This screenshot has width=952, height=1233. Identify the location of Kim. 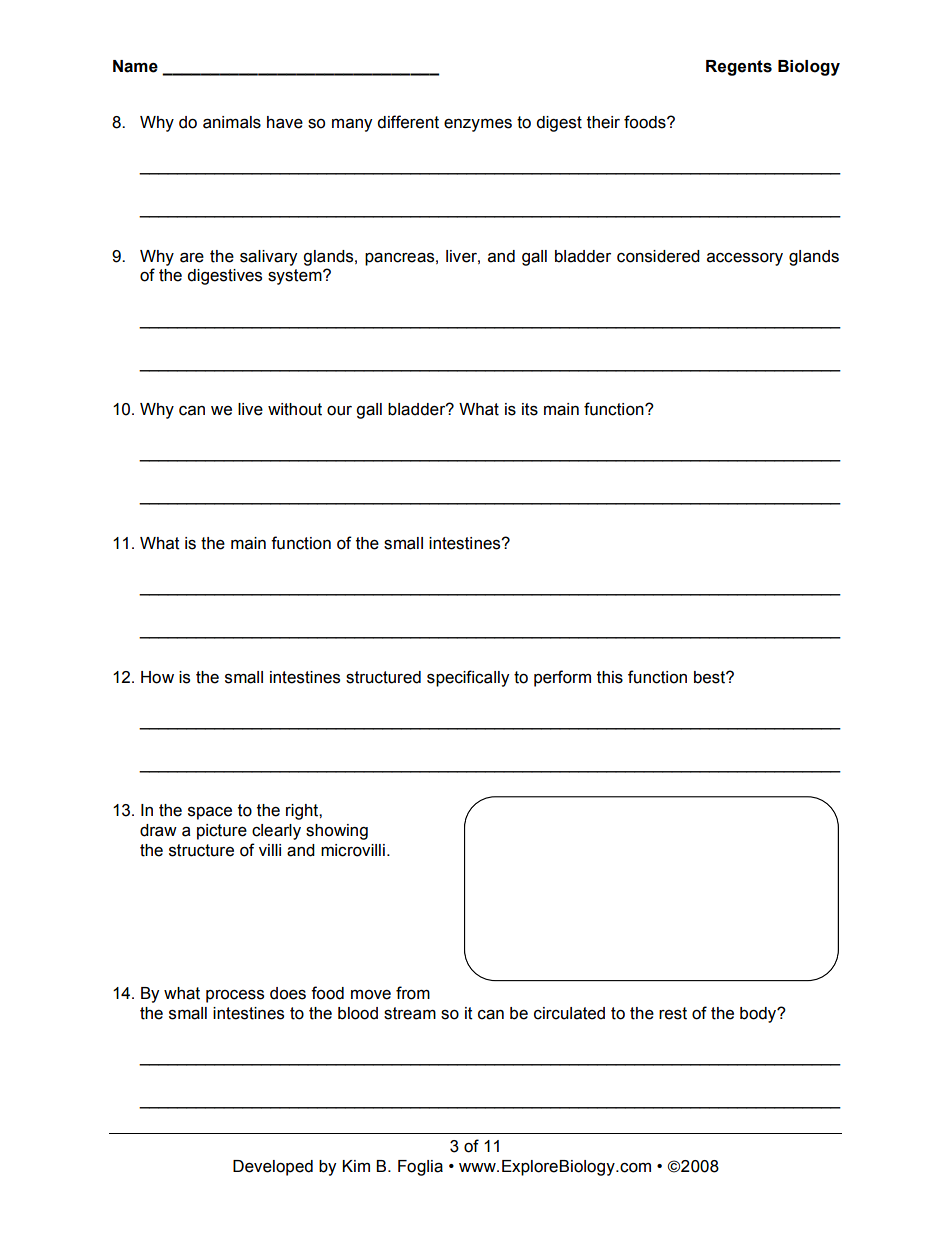
(356, 1166).
